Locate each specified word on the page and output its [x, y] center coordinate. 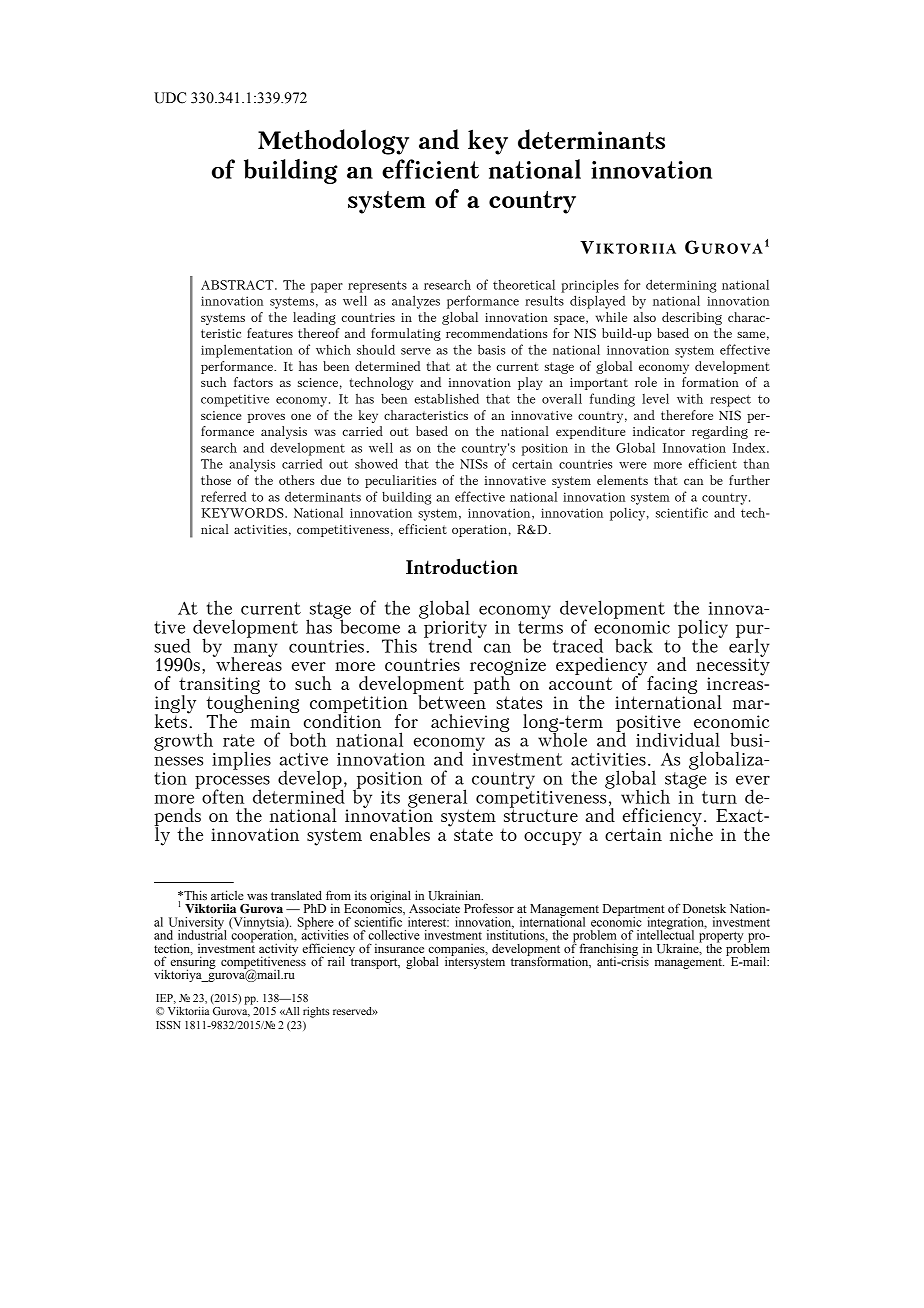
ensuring [193, 962]
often [223, 796]
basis [492, 349]
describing [692, 318]
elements [622, 480]
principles [590, 286]
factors [253, 382]
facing [672, 686]
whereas [248, 663]
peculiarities [401, 481]
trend [449, 644]
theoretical [524, 285]
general [438, 799]
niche [691, 832]
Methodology [333, 142]
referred [223, 496]
